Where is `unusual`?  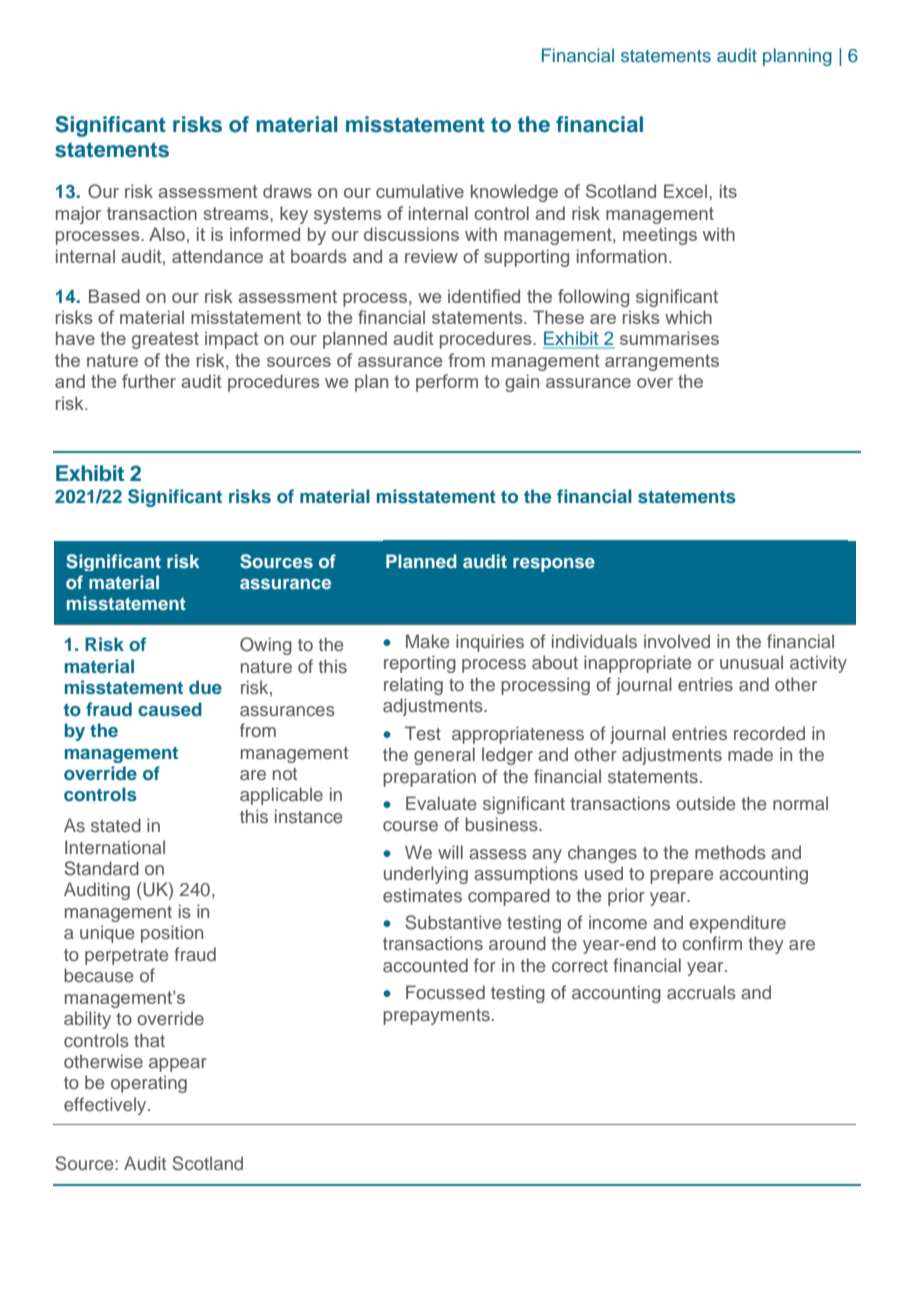
unusual is located at coordinates (751, 662).
